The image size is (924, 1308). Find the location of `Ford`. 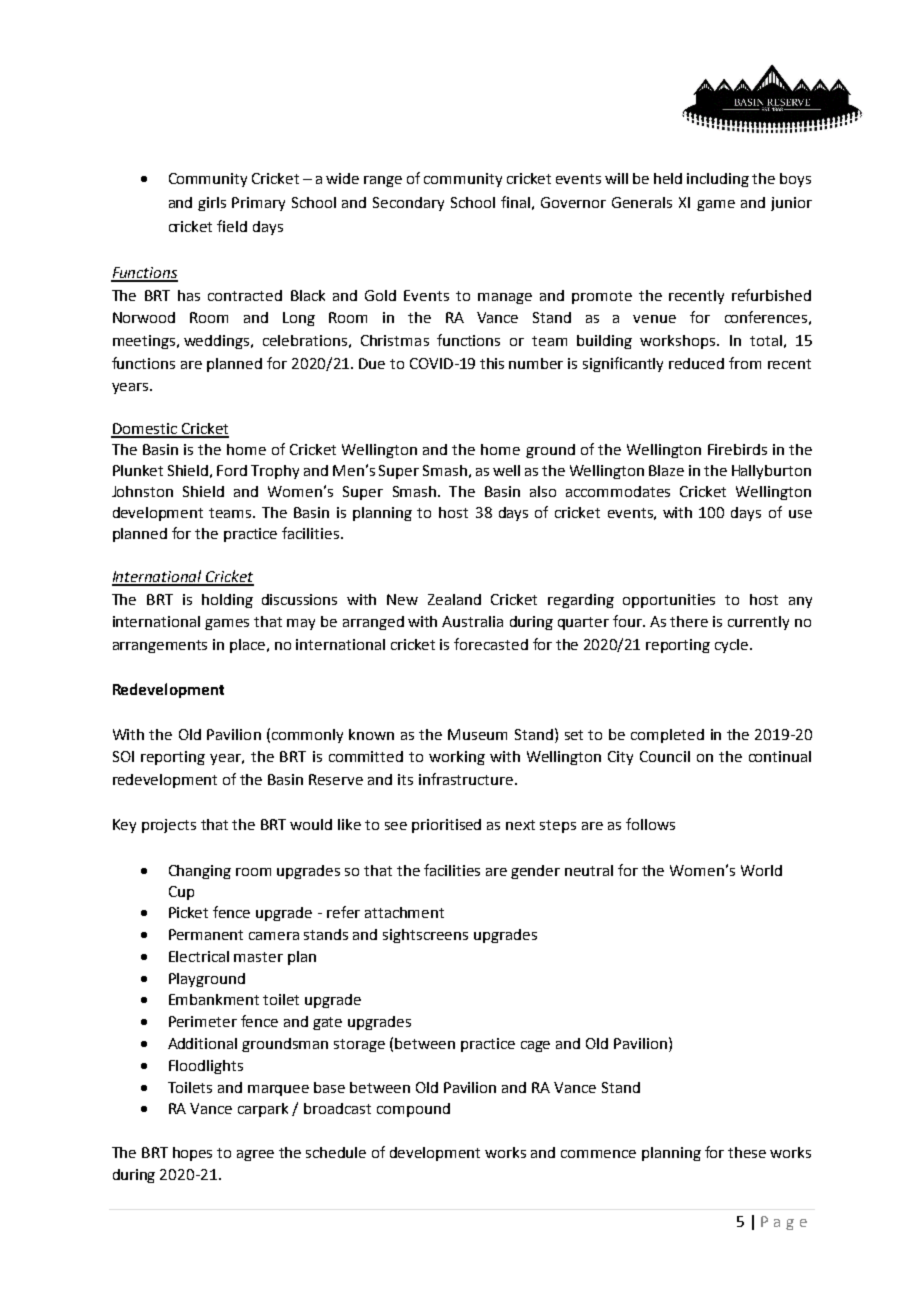

Ford is located at coordinates (232, 470).
